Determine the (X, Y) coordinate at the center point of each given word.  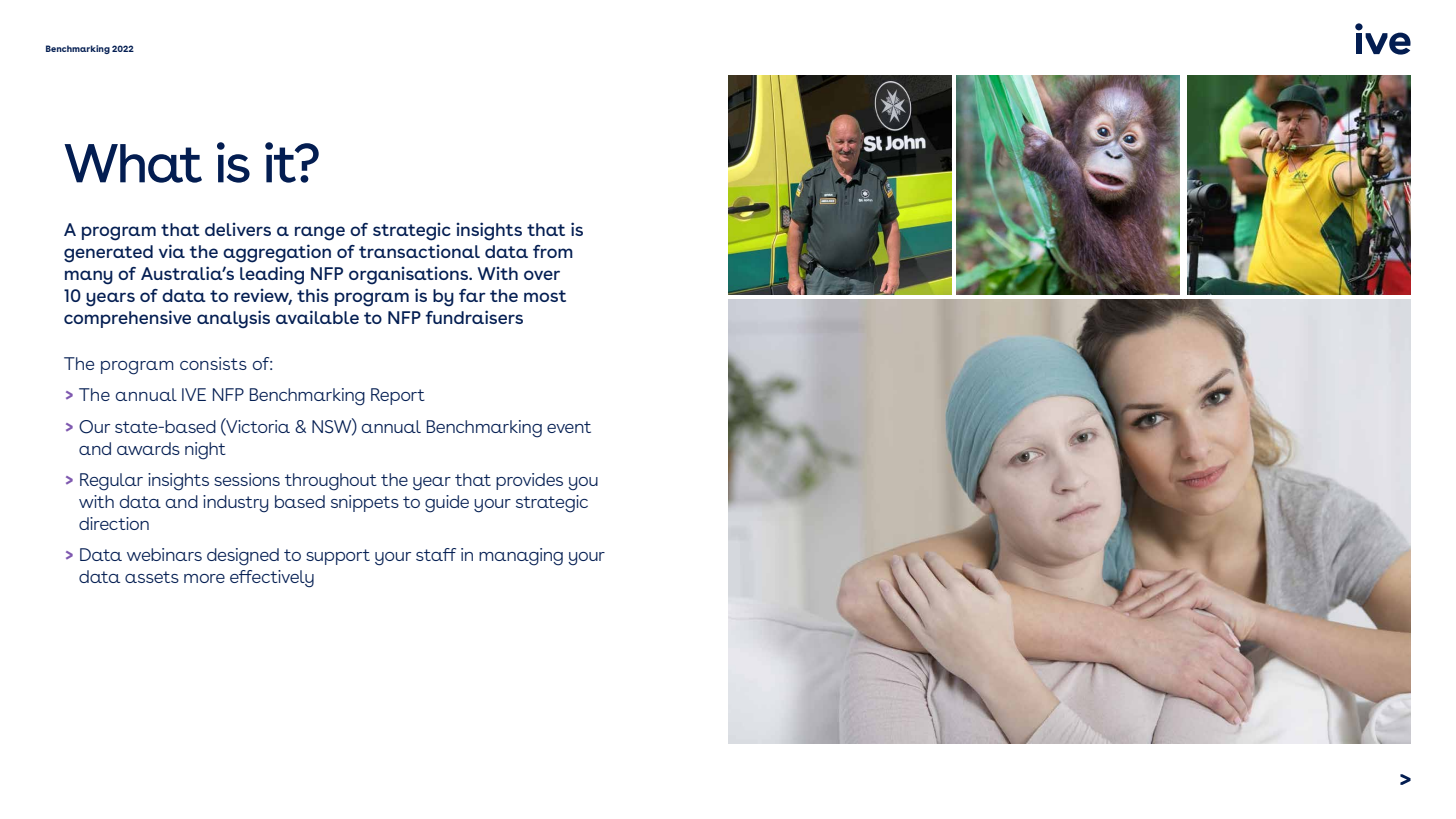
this (313, 295)
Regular (111, 482)
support (338, 557)
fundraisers (474, 317)
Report (398, 396)
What (133, 163)
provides (529, 481)
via (172, 251)
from (553, 251)
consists (213, 363)
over (542, 275)
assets (152, 577)
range (320, 233)
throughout (331, 482)
